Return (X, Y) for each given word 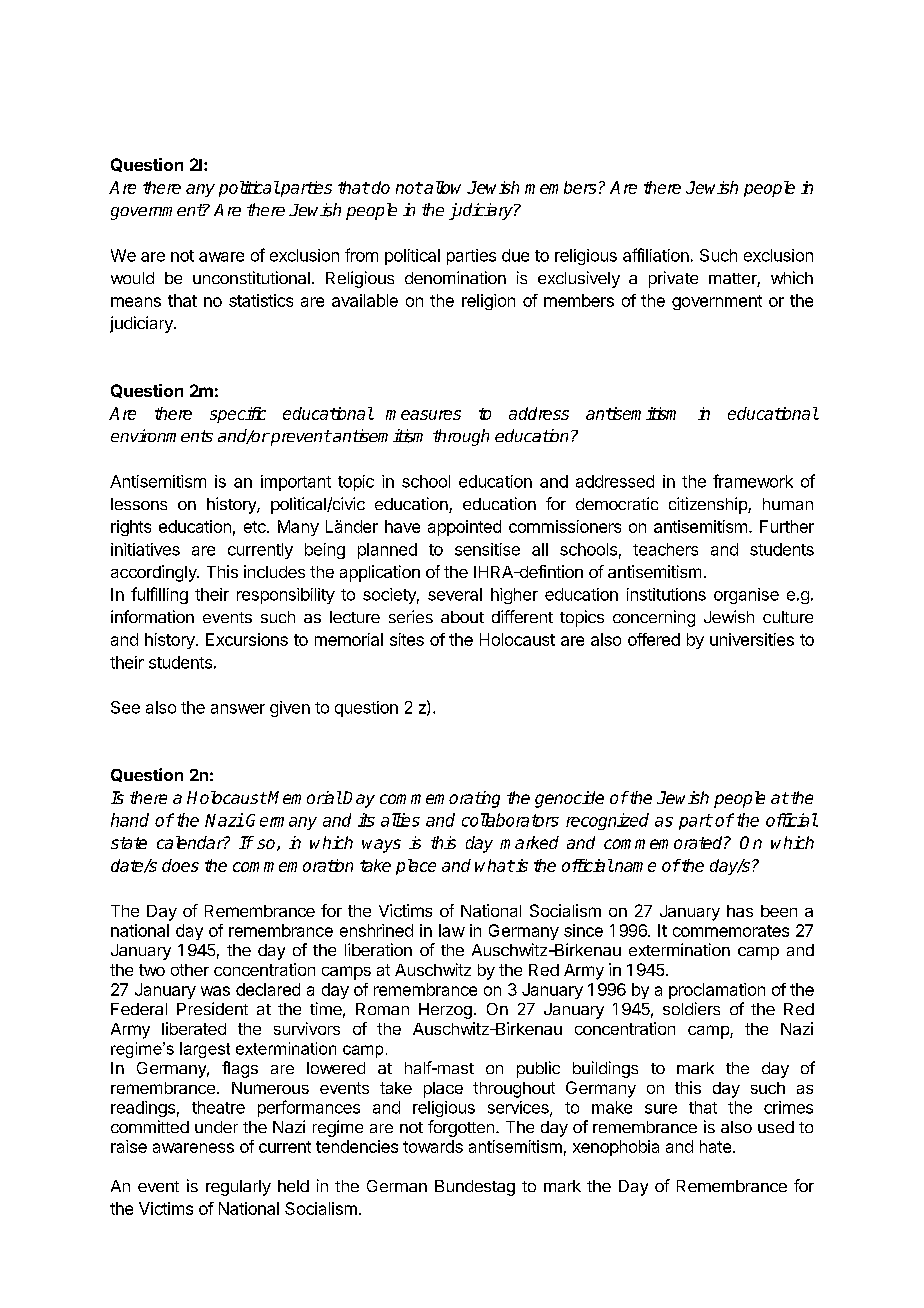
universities (752, 639)
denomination (455, 277)
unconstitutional (251, 277)
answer (238, 709)
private (673, 279)
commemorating (440, 799)
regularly (238, 1188)
